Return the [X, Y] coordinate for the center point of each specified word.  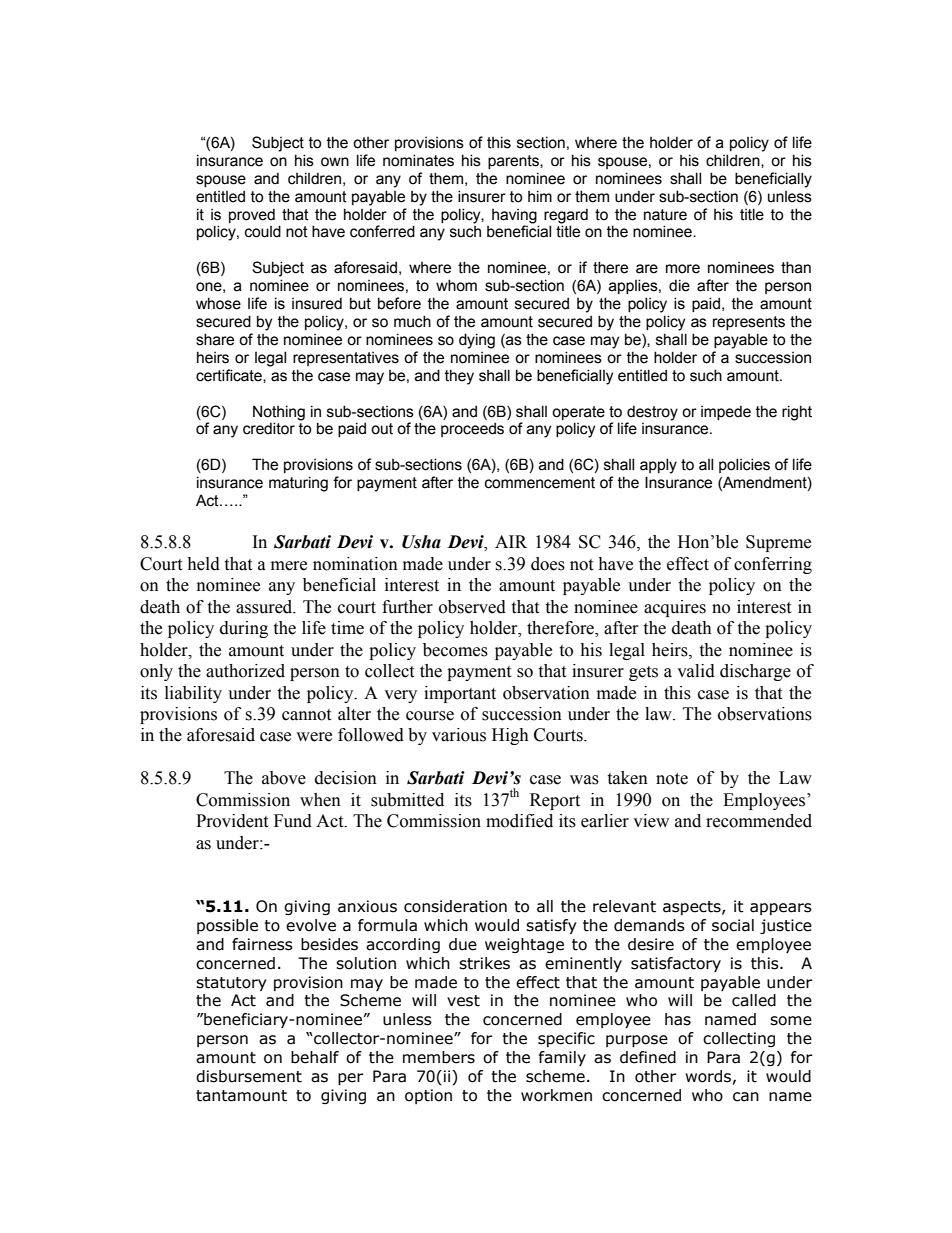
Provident [232, 821]
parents [514, 162]
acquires [675, 608]
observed [472, 607]
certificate [230, 376]
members [439, 1057]
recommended [759, 821]
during [244, 629]
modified [519, 821]
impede [726, 412]
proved [252, 215]
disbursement [249, 1076]
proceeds [472, 429]
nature [665, 215]
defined [648, 1057]
